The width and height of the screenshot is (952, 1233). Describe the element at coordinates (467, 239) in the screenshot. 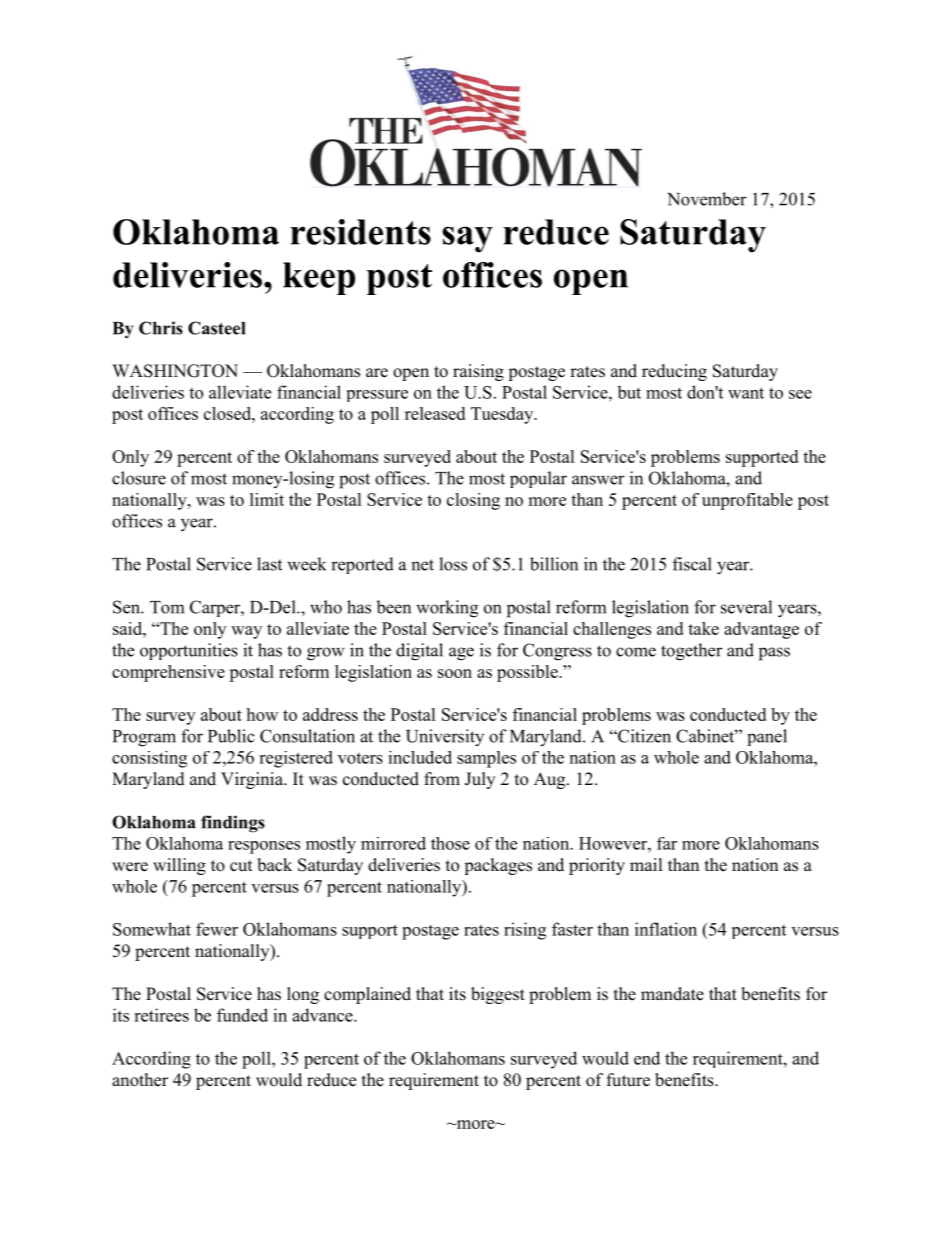

I see `say` at that location.
